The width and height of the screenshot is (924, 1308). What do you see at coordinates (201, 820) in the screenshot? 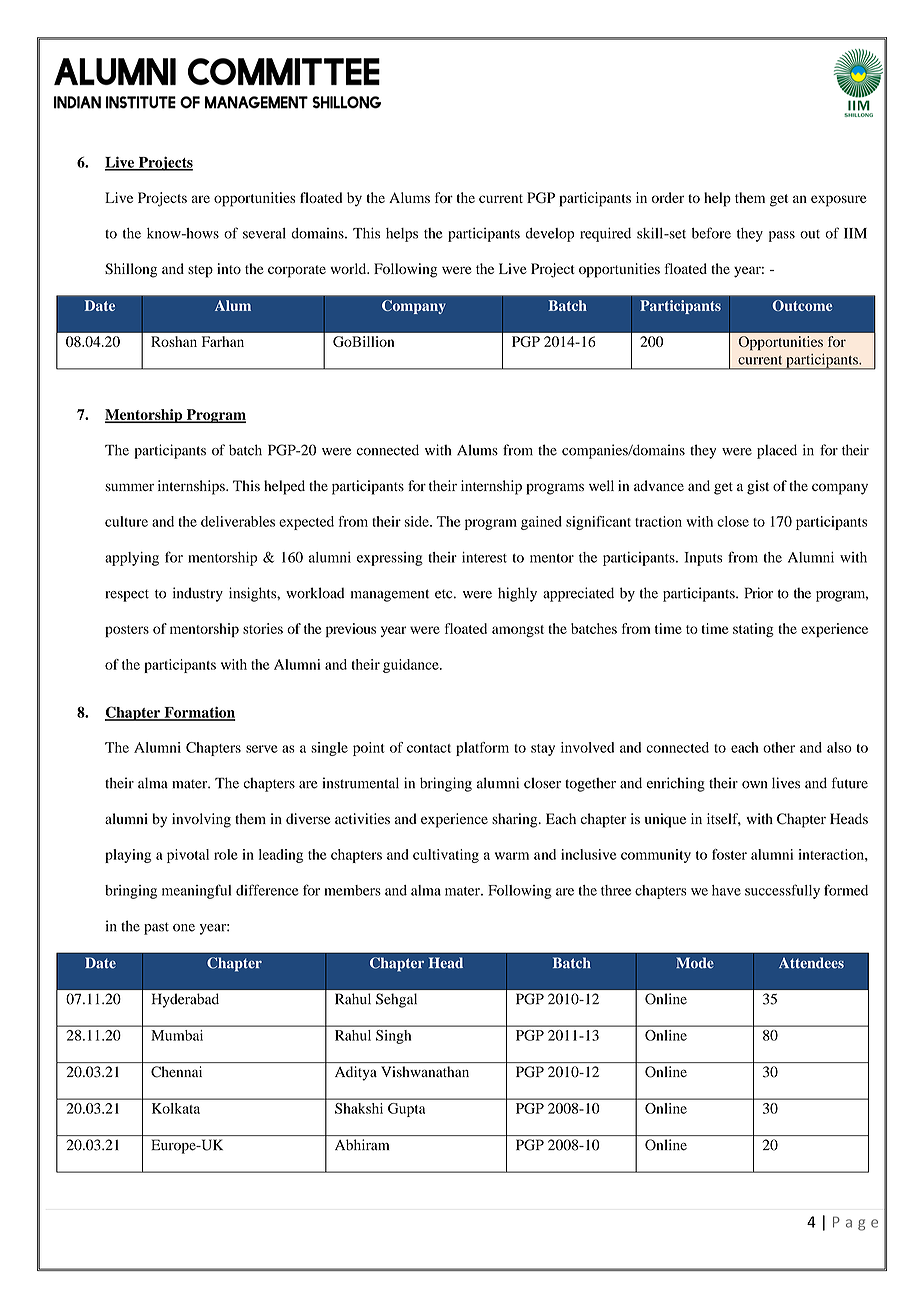
I see `involving` at bounding box center [201, 820].
